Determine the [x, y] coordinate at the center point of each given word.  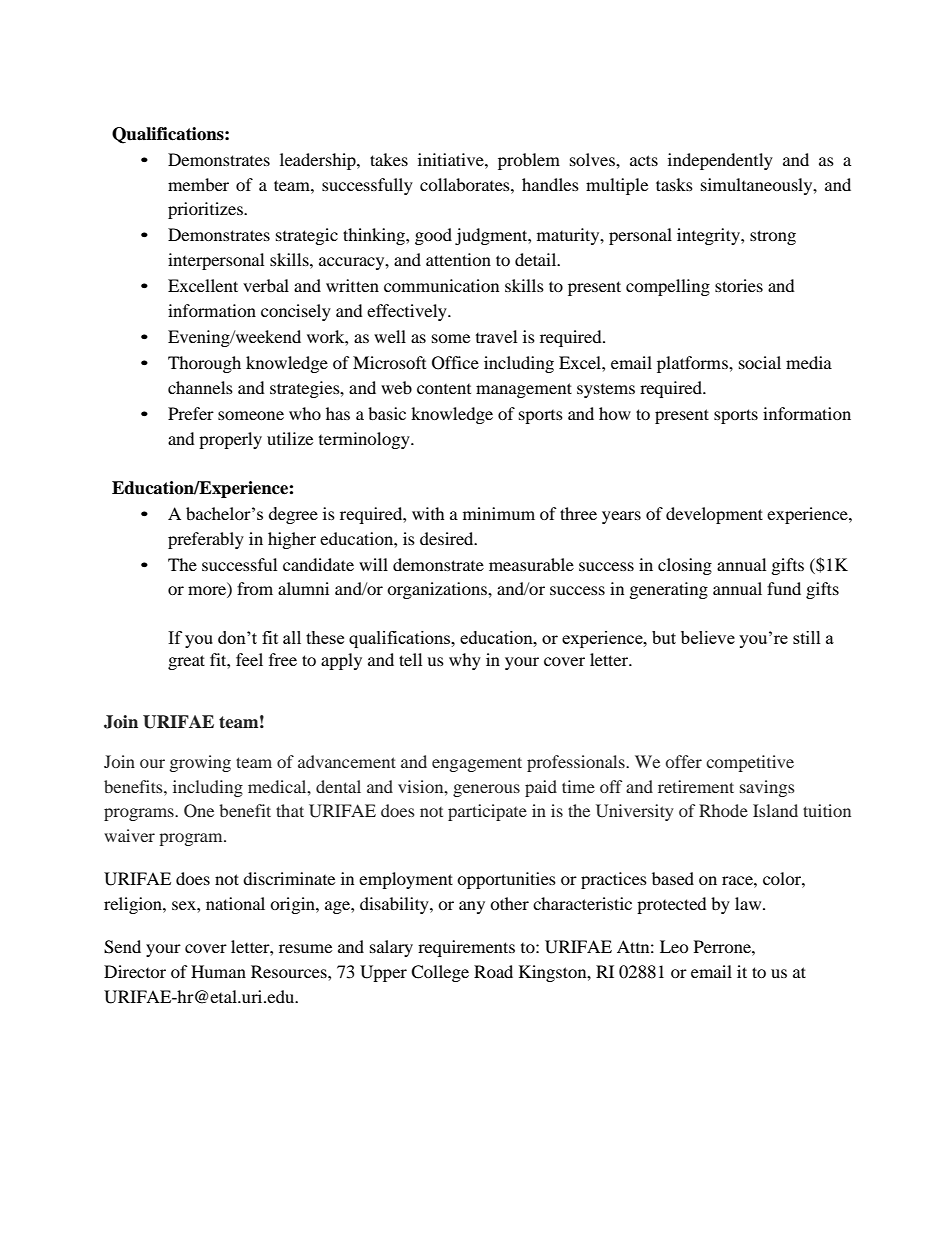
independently [720, 161]
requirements [466, 948]
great [186, 662]
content [444, 389]
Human [218, 971]
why [465, 661]
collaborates [466, 184]
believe [708, 637]
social [760, 362]
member [198, 184]
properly [230, 440]
